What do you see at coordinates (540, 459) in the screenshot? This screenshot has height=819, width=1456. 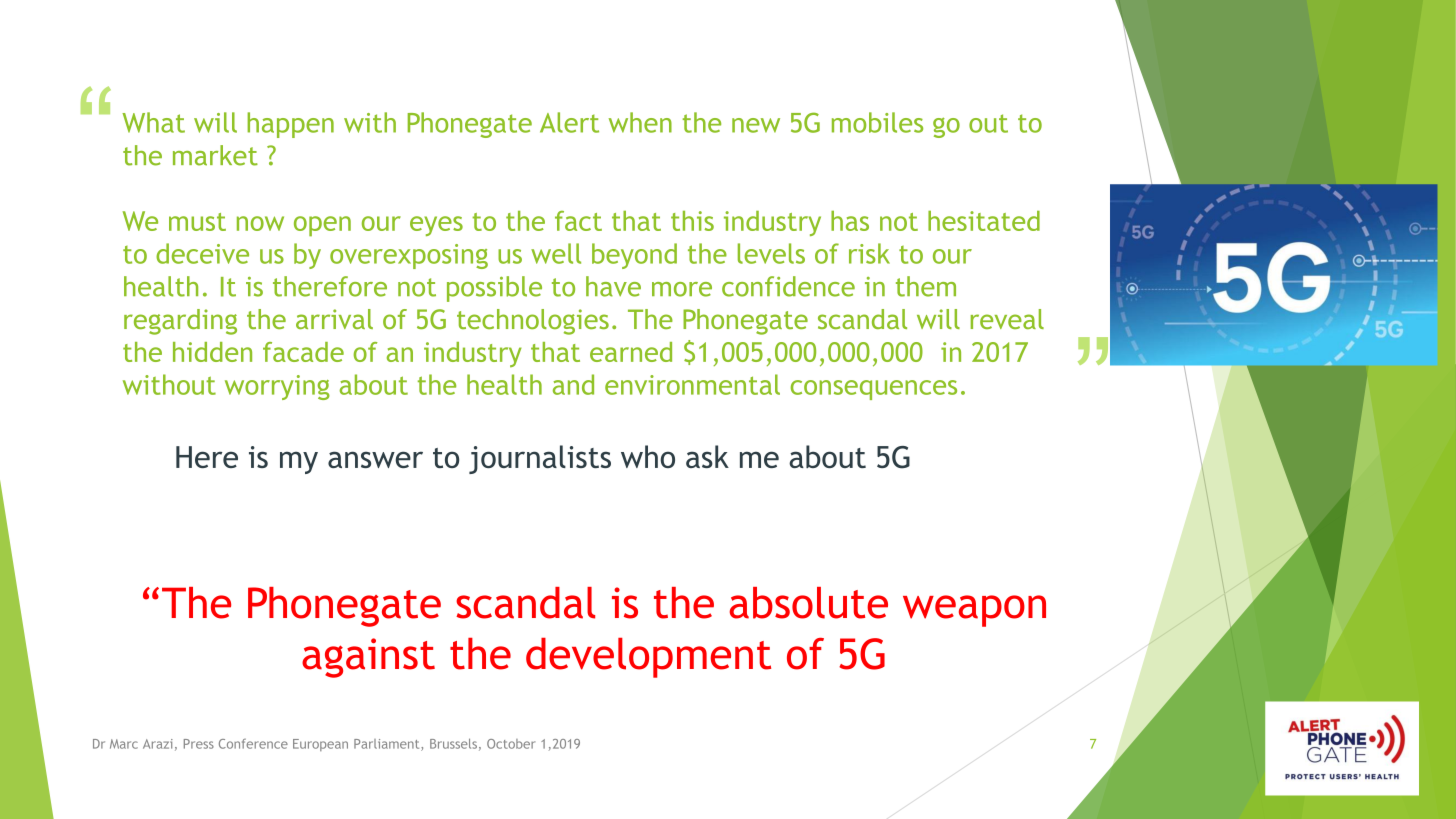 I see `journalists` at bounding box center [540, 459].
